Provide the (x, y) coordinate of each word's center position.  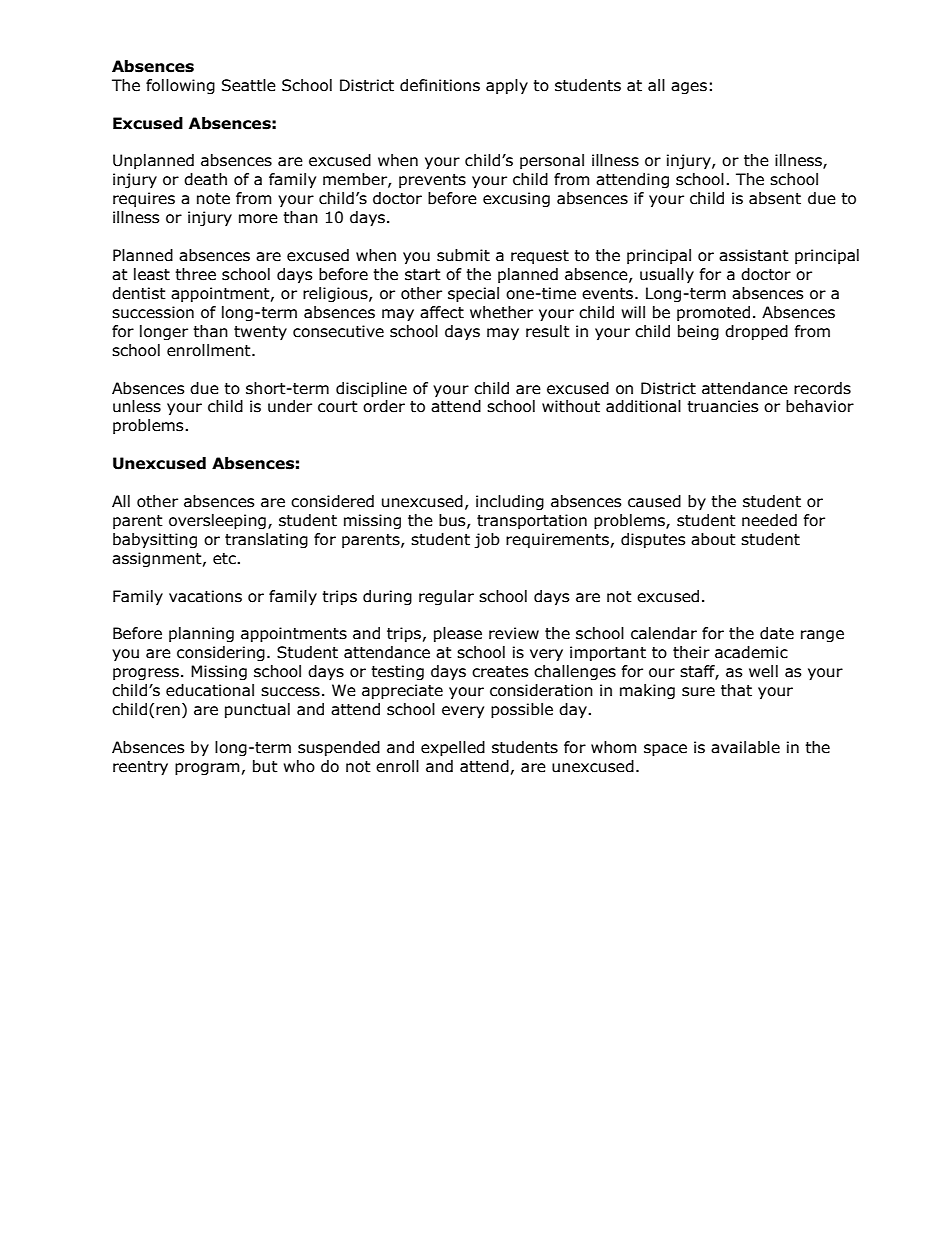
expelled (453, 748)
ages (689, 88)
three (195, 274)
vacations (205, 596)
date (777, 633)
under (290, 406)
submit (463, 255)
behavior (820, 406)
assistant (754, 255)
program (207, 769)
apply (507, 86)
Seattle (249, 85)
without (571, 406)
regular (446, 597)
